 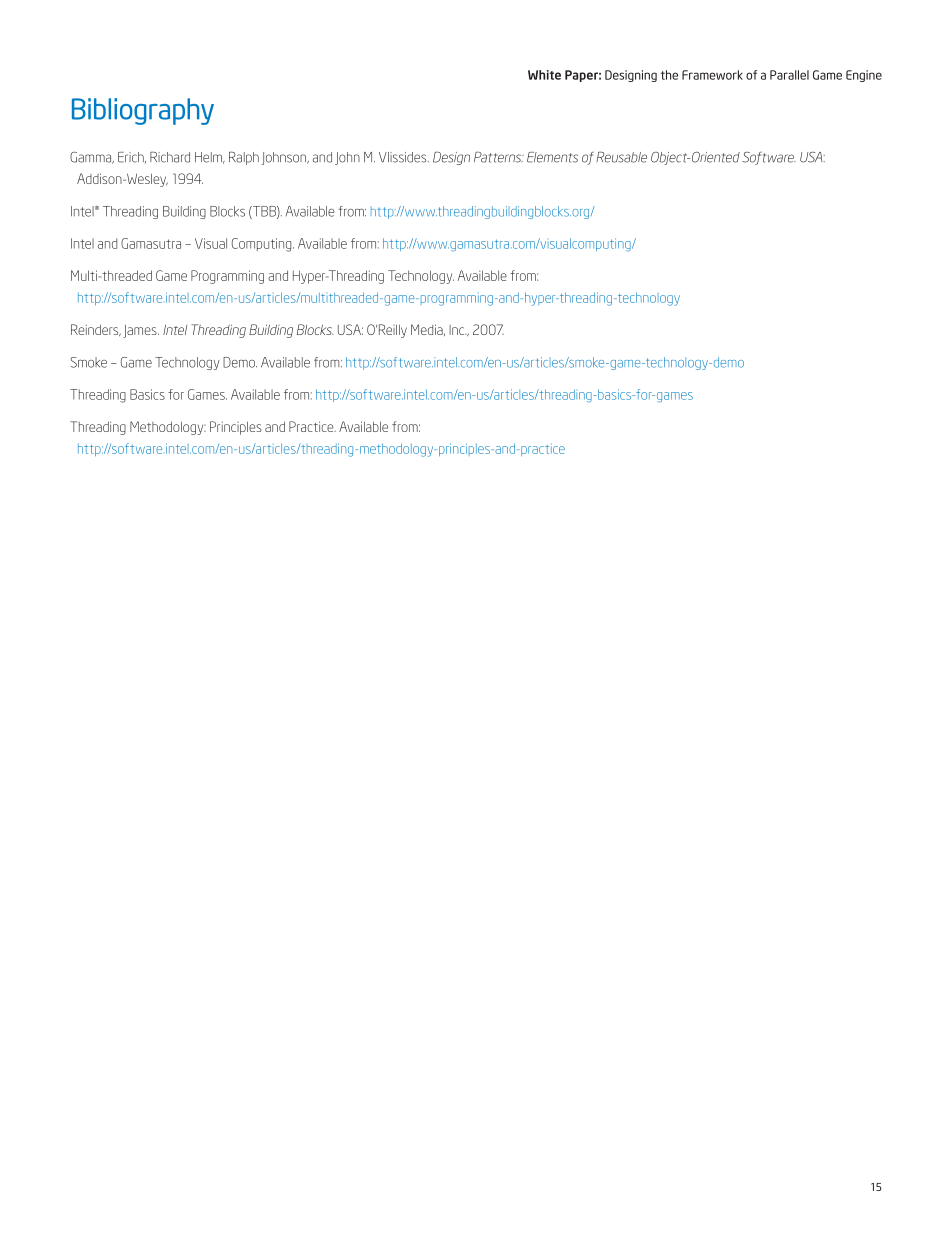 I want to click on Bibliography, so click(x=143, y=111).
